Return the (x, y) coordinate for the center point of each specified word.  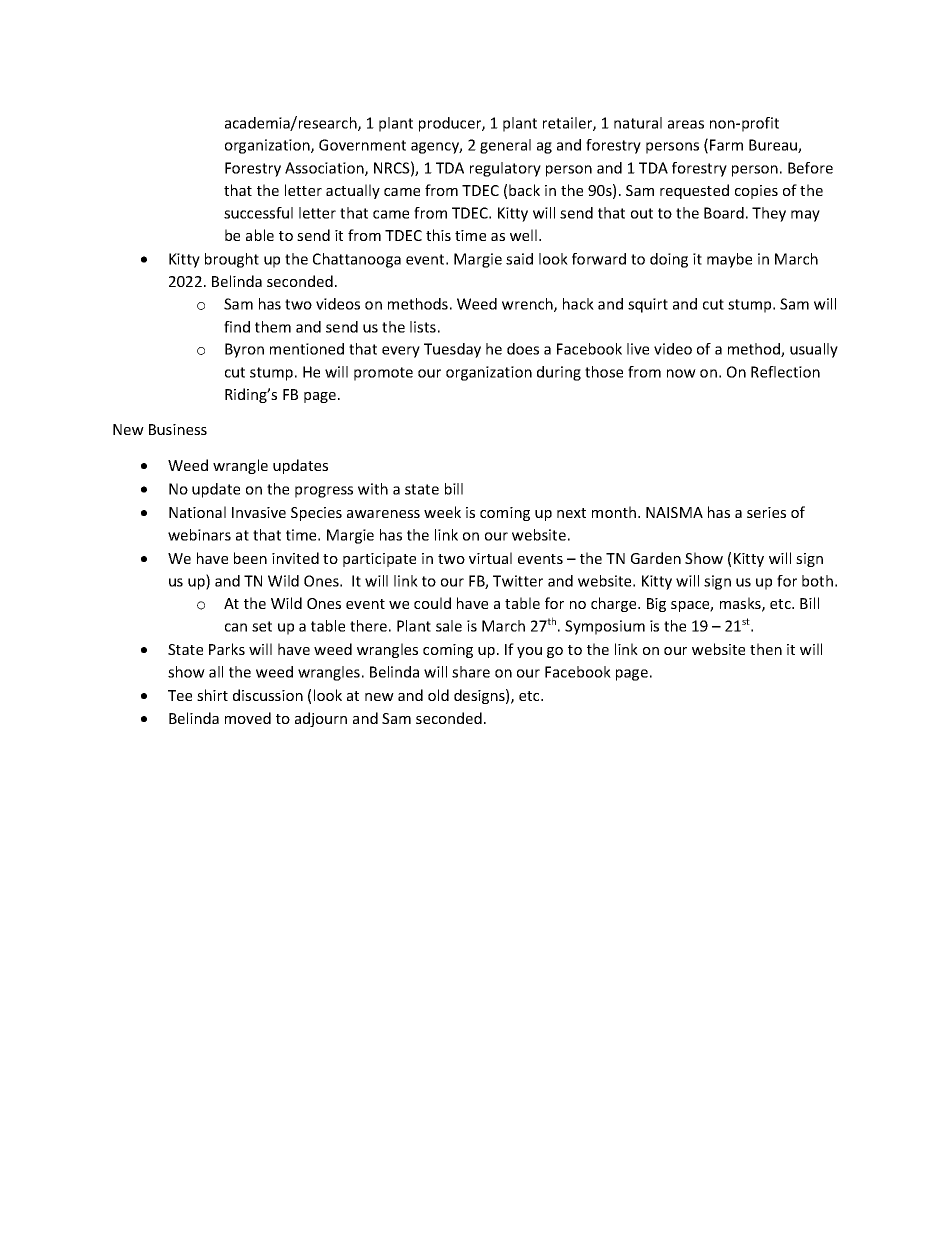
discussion (268, 695)
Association (325, 169)
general (505, 146)
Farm (726, 145)
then (766, 649)
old (438, 695)
